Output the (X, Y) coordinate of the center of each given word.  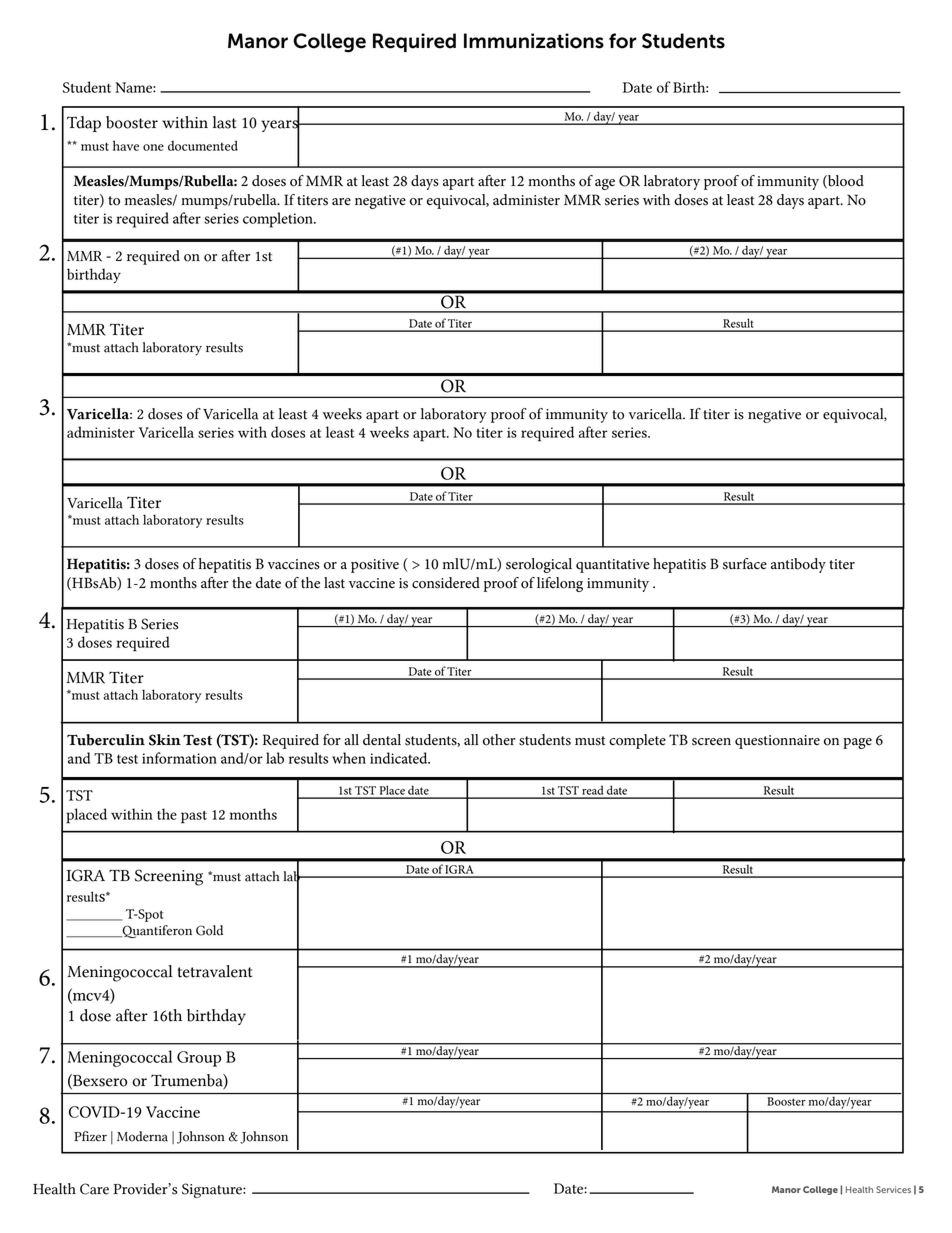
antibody (798, 565)
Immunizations (534, 41)
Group (199, 1059)
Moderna (142, 1136)
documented (203, 145)
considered (446, 583)
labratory (672, 182)
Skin (165, 740)
